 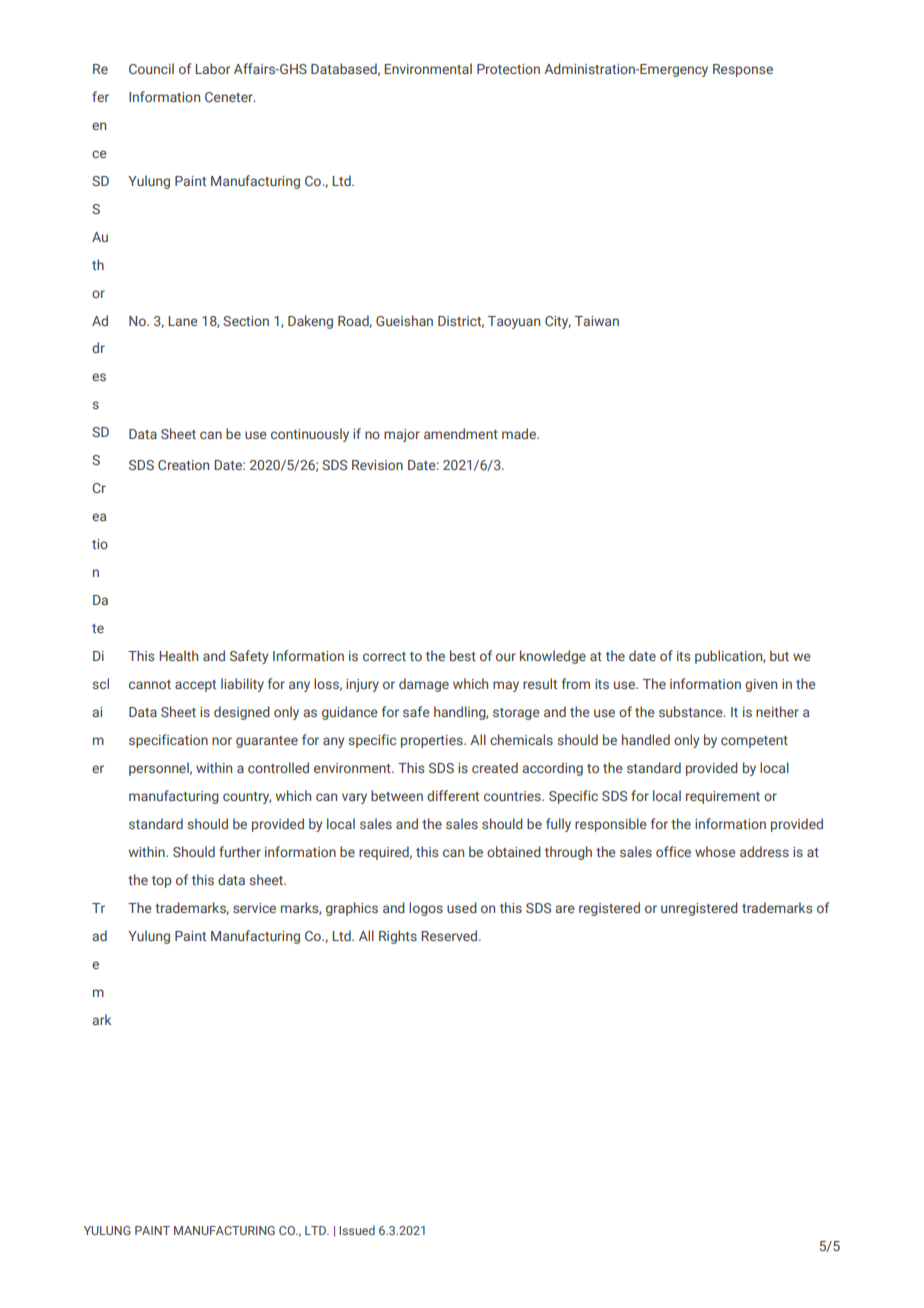 What do you see at coordinates (520, 433) in the screenshot?
I see `made` at bounding box center [520, 433].
